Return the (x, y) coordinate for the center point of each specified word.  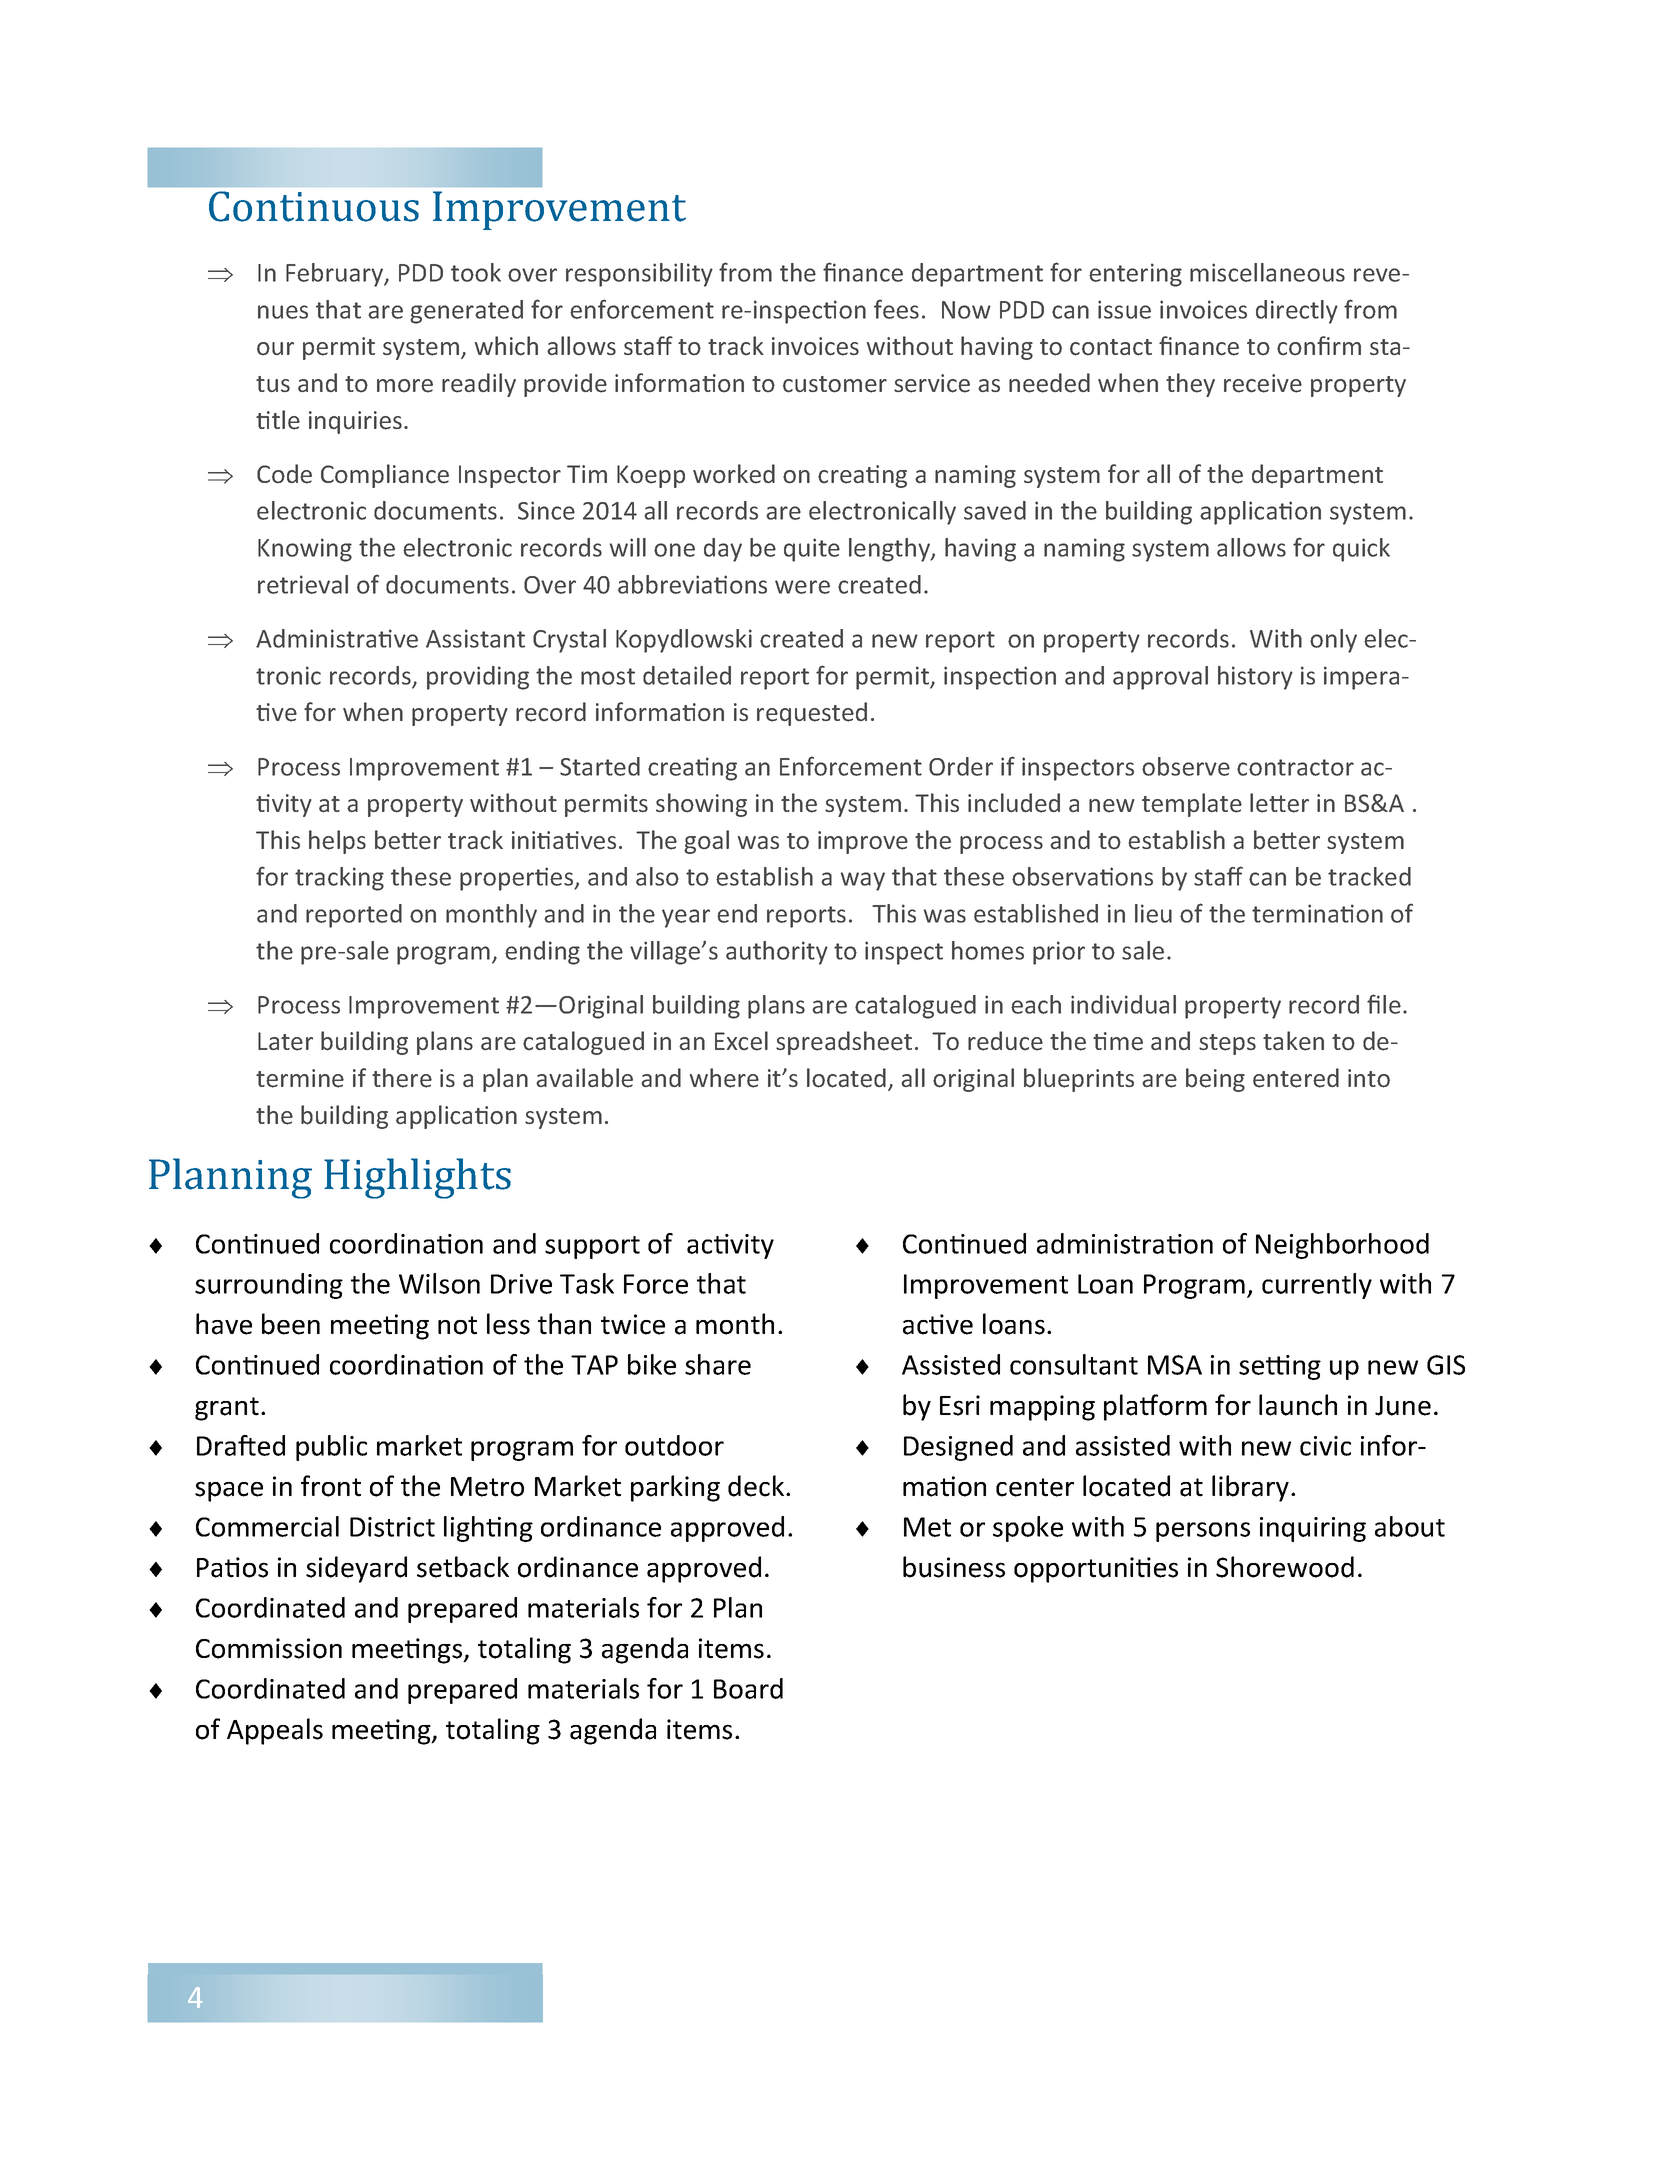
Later (285, 1041)
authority (777, 953)
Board (748, 1688)
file (1384, 1004)
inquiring (1313, 1529)
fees (896, 309)
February (336, 275)
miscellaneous (1267, 272)
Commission (269, 1648)
